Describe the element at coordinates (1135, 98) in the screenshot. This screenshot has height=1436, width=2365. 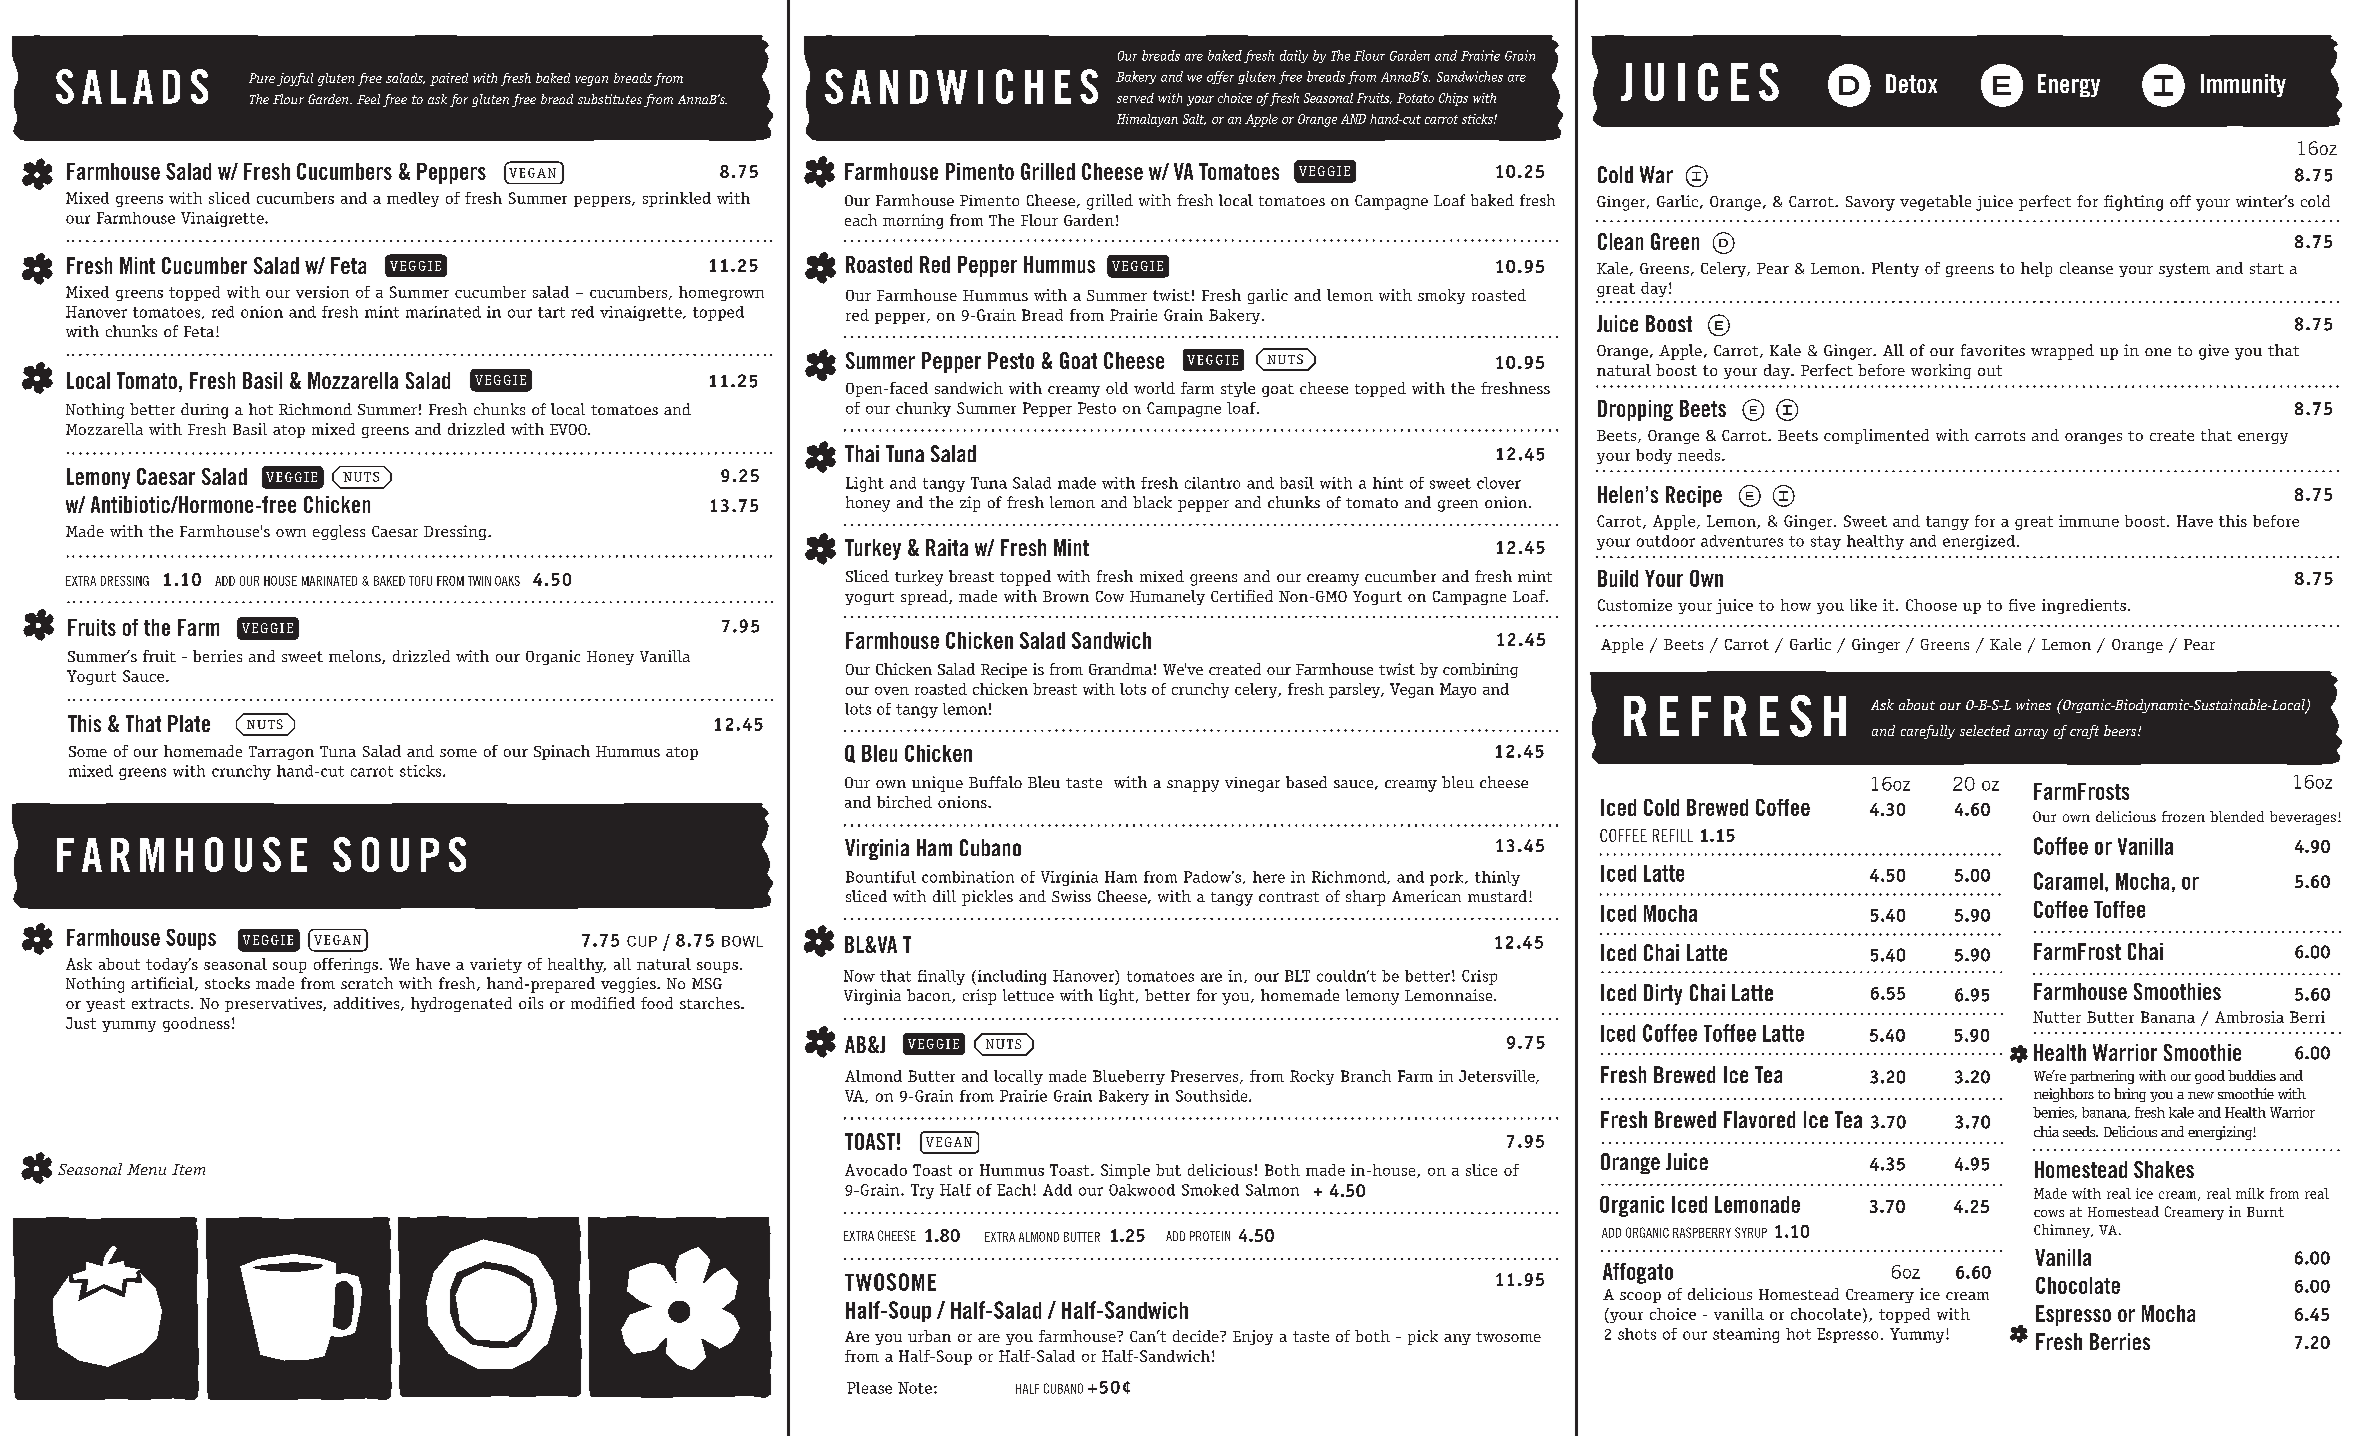
I see `served` at that location.
